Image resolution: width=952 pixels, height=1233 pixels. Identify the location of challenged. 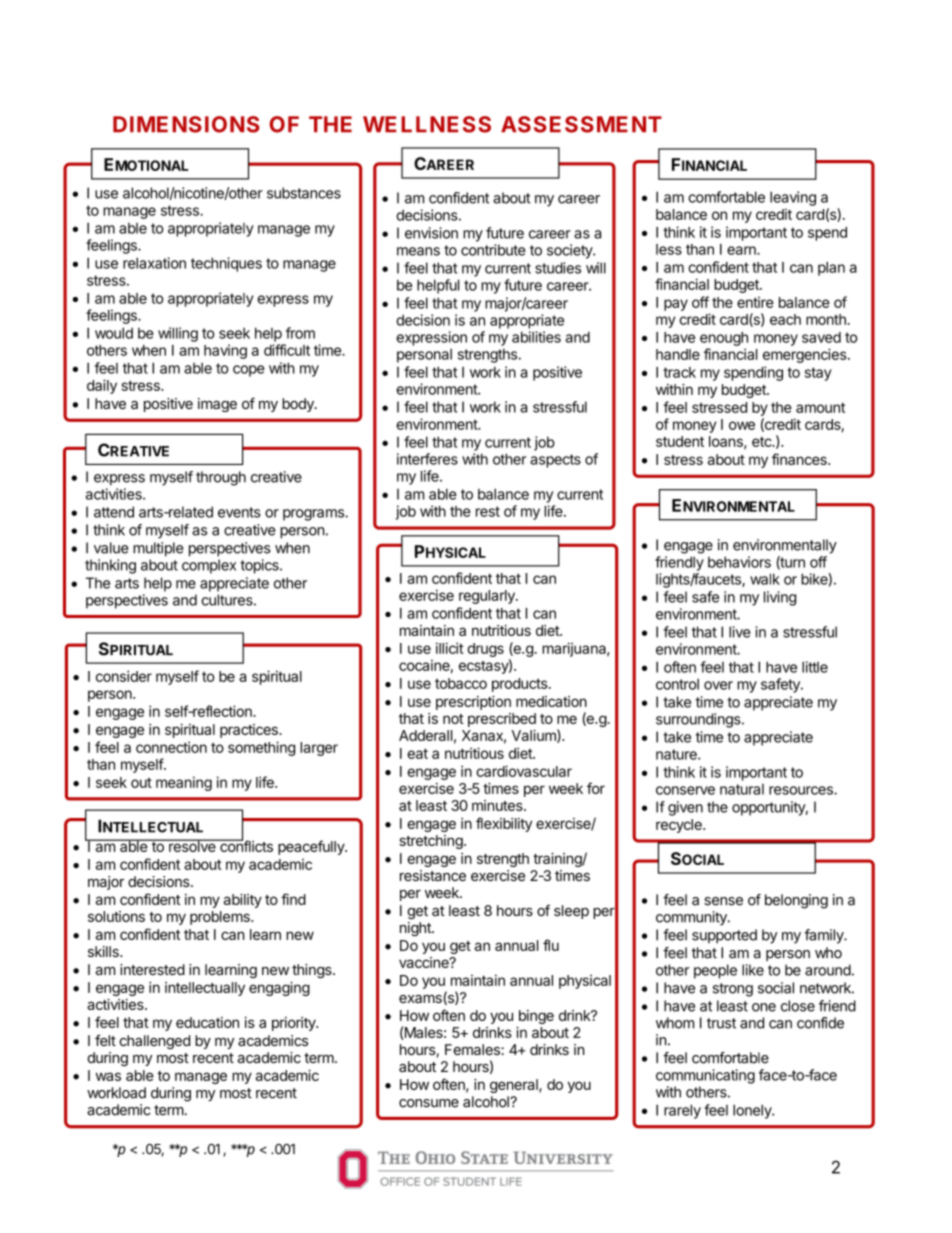
(154, 1042).
